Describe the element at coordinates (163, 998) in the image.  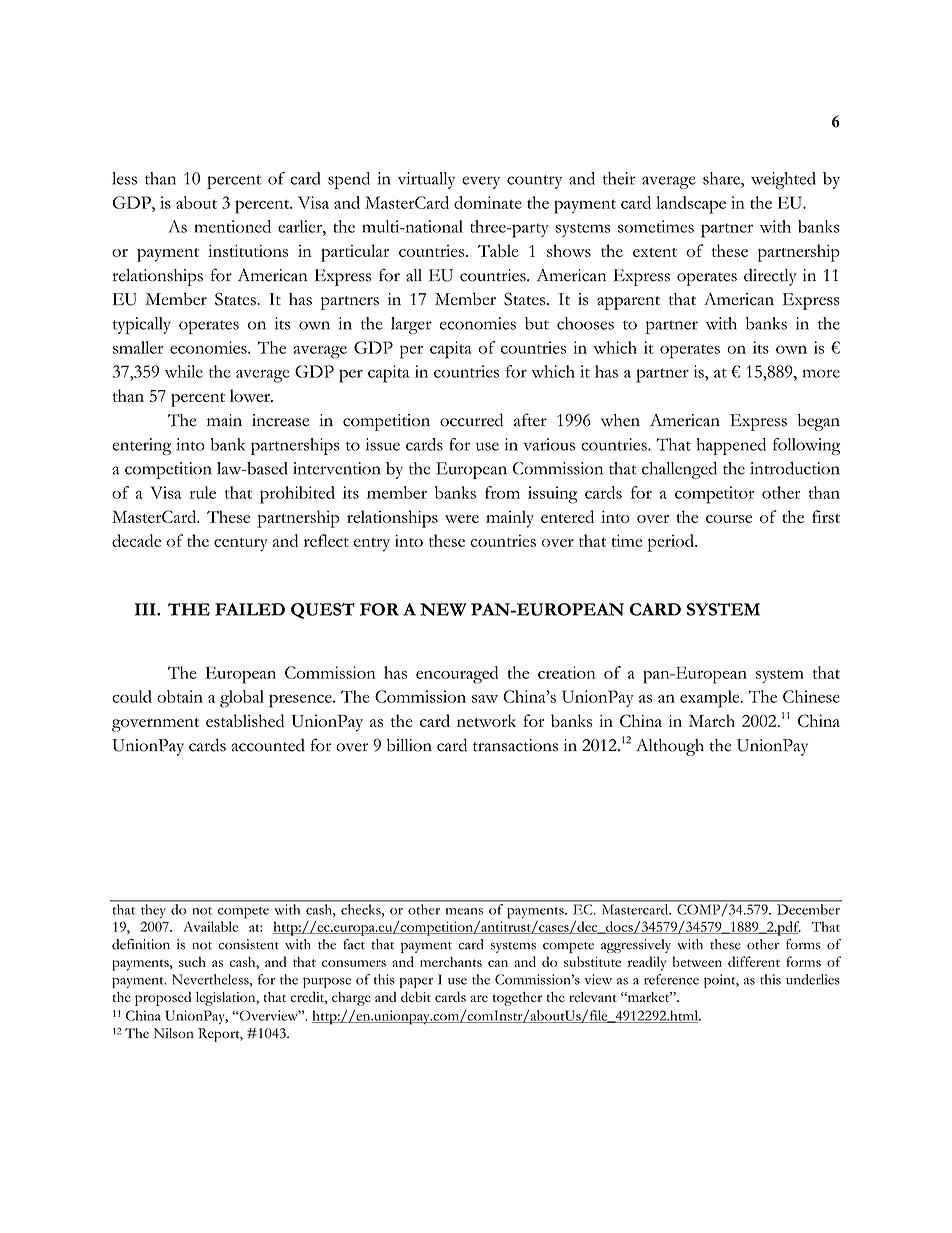
I see `proposed` at that location.
